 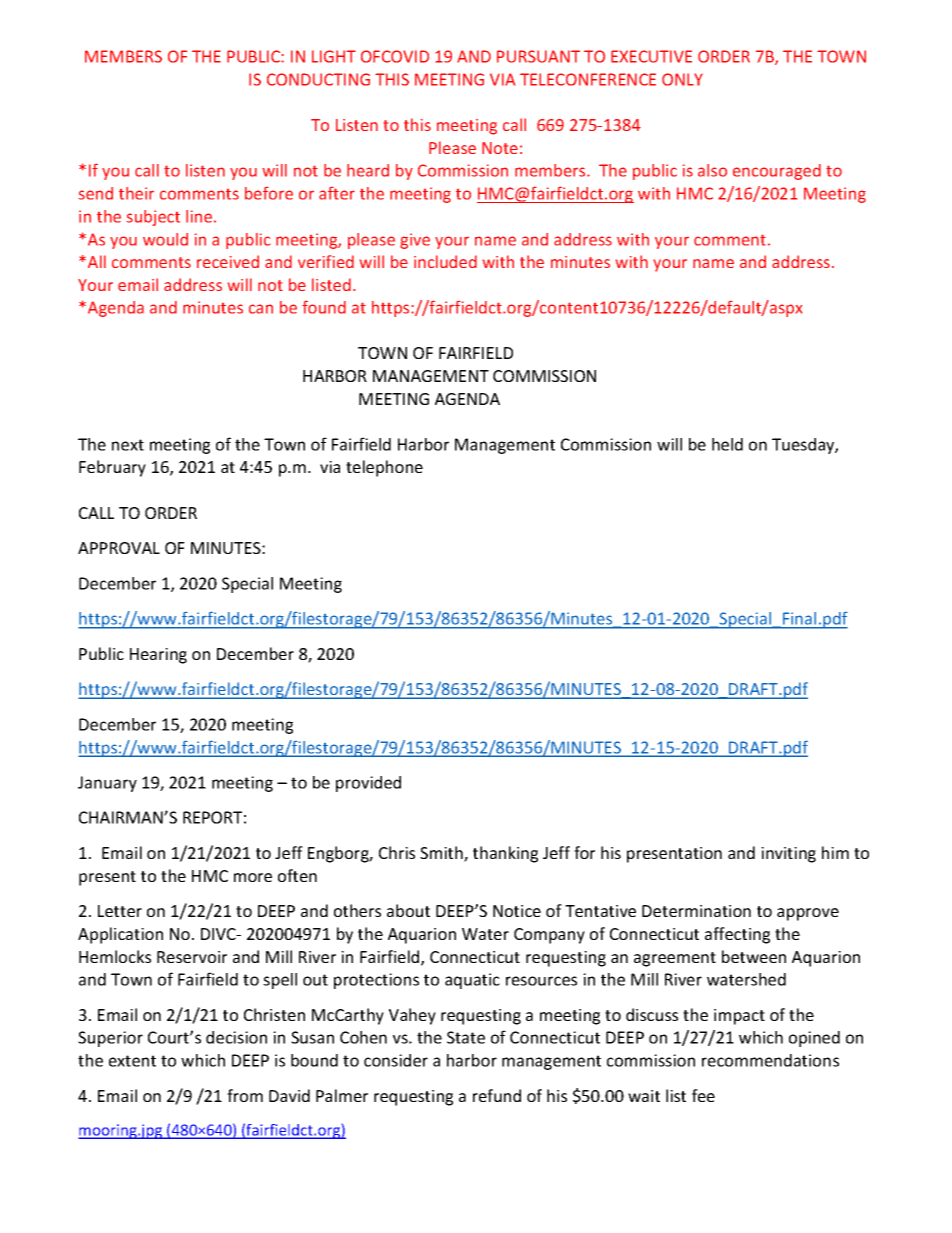 What do you see at coordinates (318, 79) in the page?
I see `CONDUCTING` at bounding box center [318, 79].
